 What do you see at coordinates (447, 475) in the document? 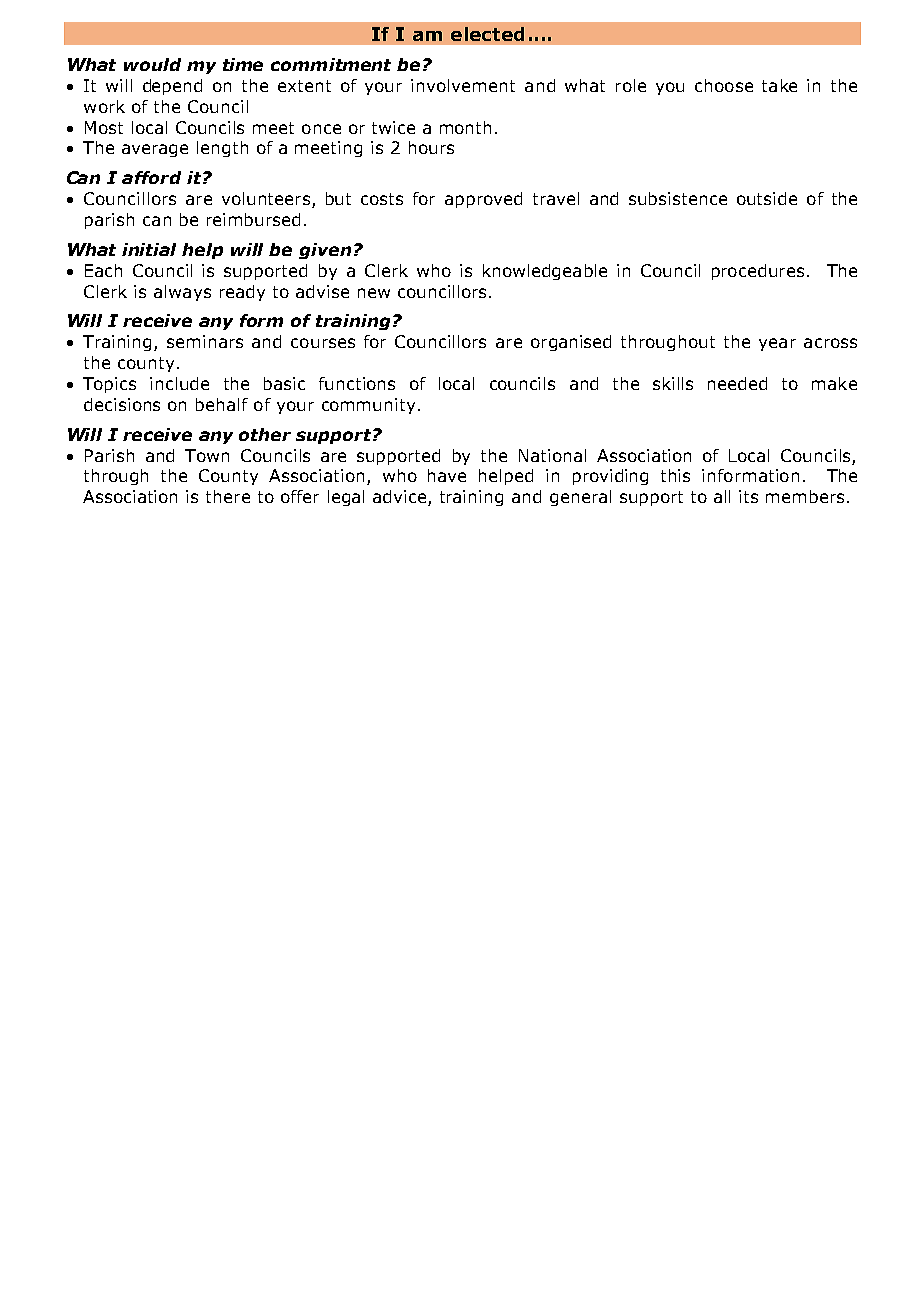
I see `have` at bounding box center [447, 475].
